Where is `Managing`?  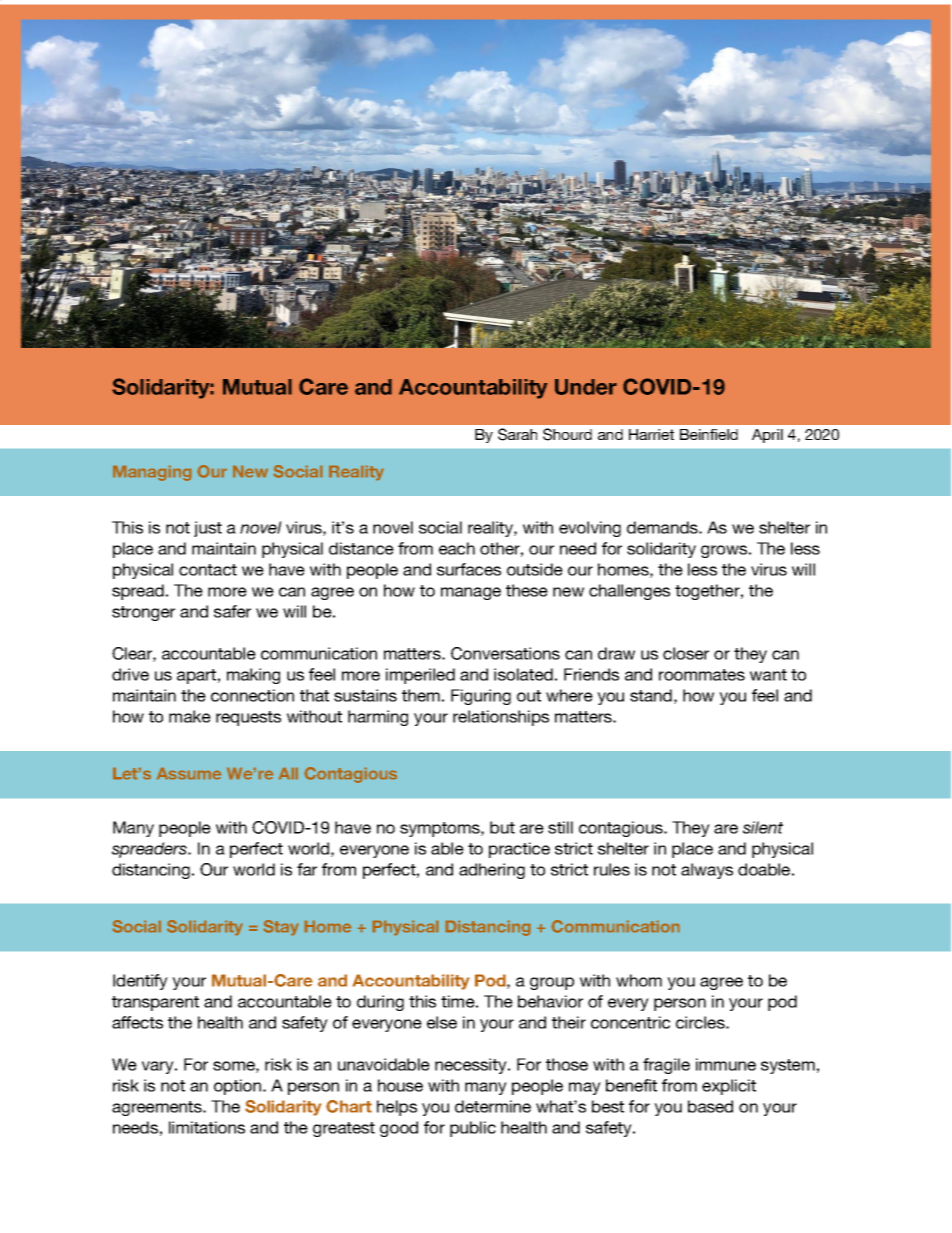
Managing is located at coordinates (152, 473).
